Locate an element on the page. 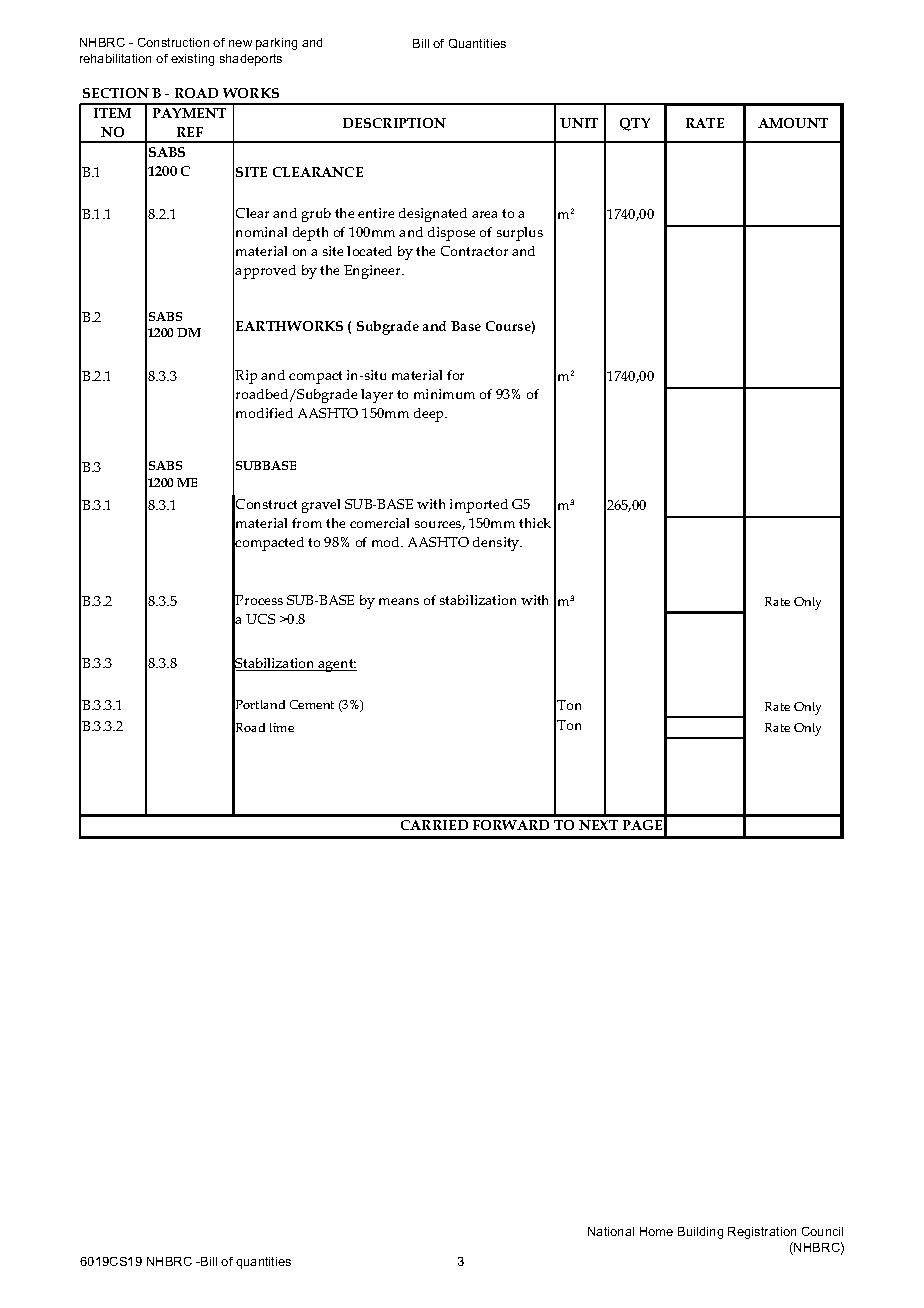 The height and width of the image is (1308, 924). existing is located at coordinates (192, 60).
